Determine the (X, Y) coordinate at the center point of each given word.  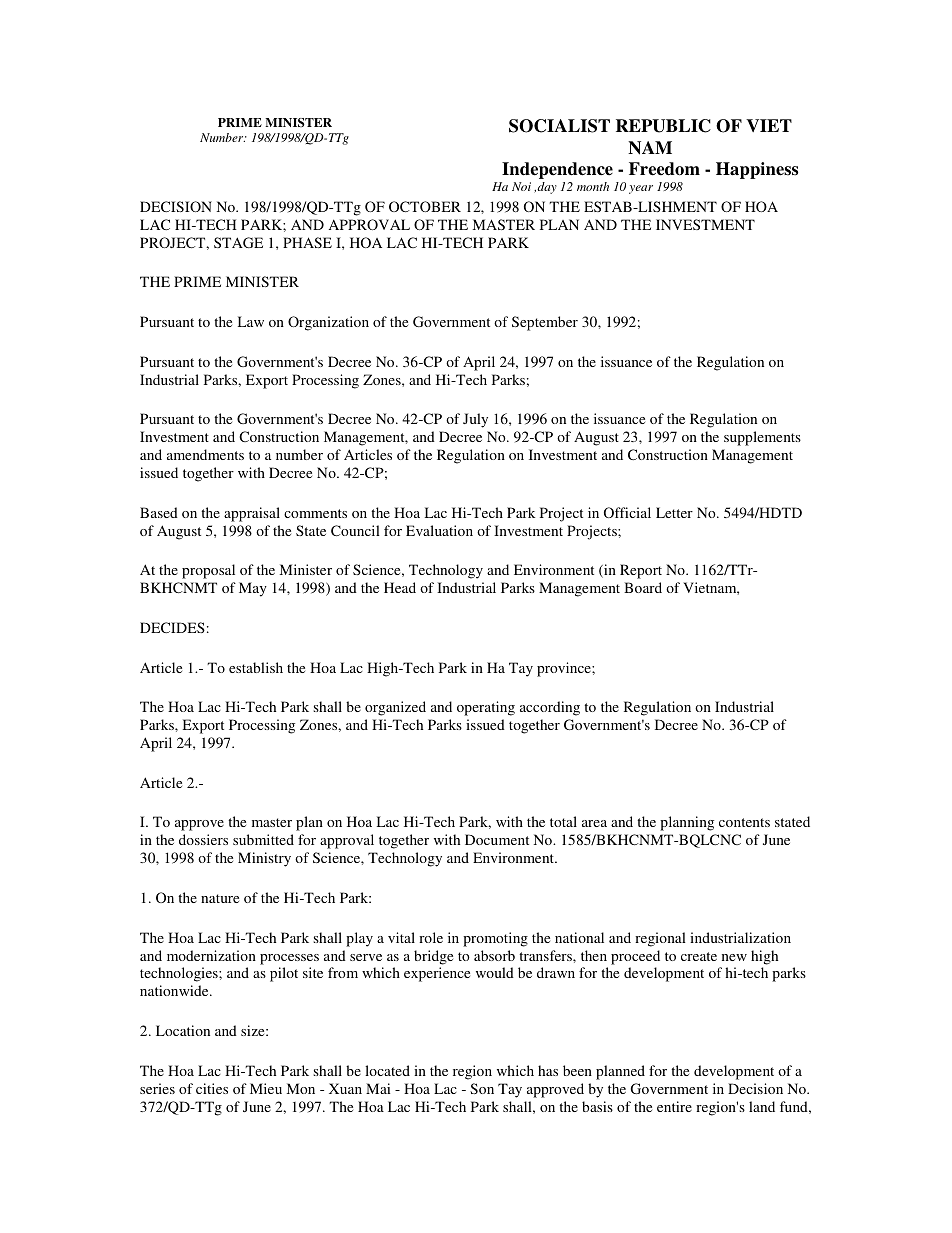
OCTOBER (425, 206)
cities (212, 1088)
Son (482, 1088)
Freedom (664, 169)
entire (674, 1106)
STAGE (238, 242)
